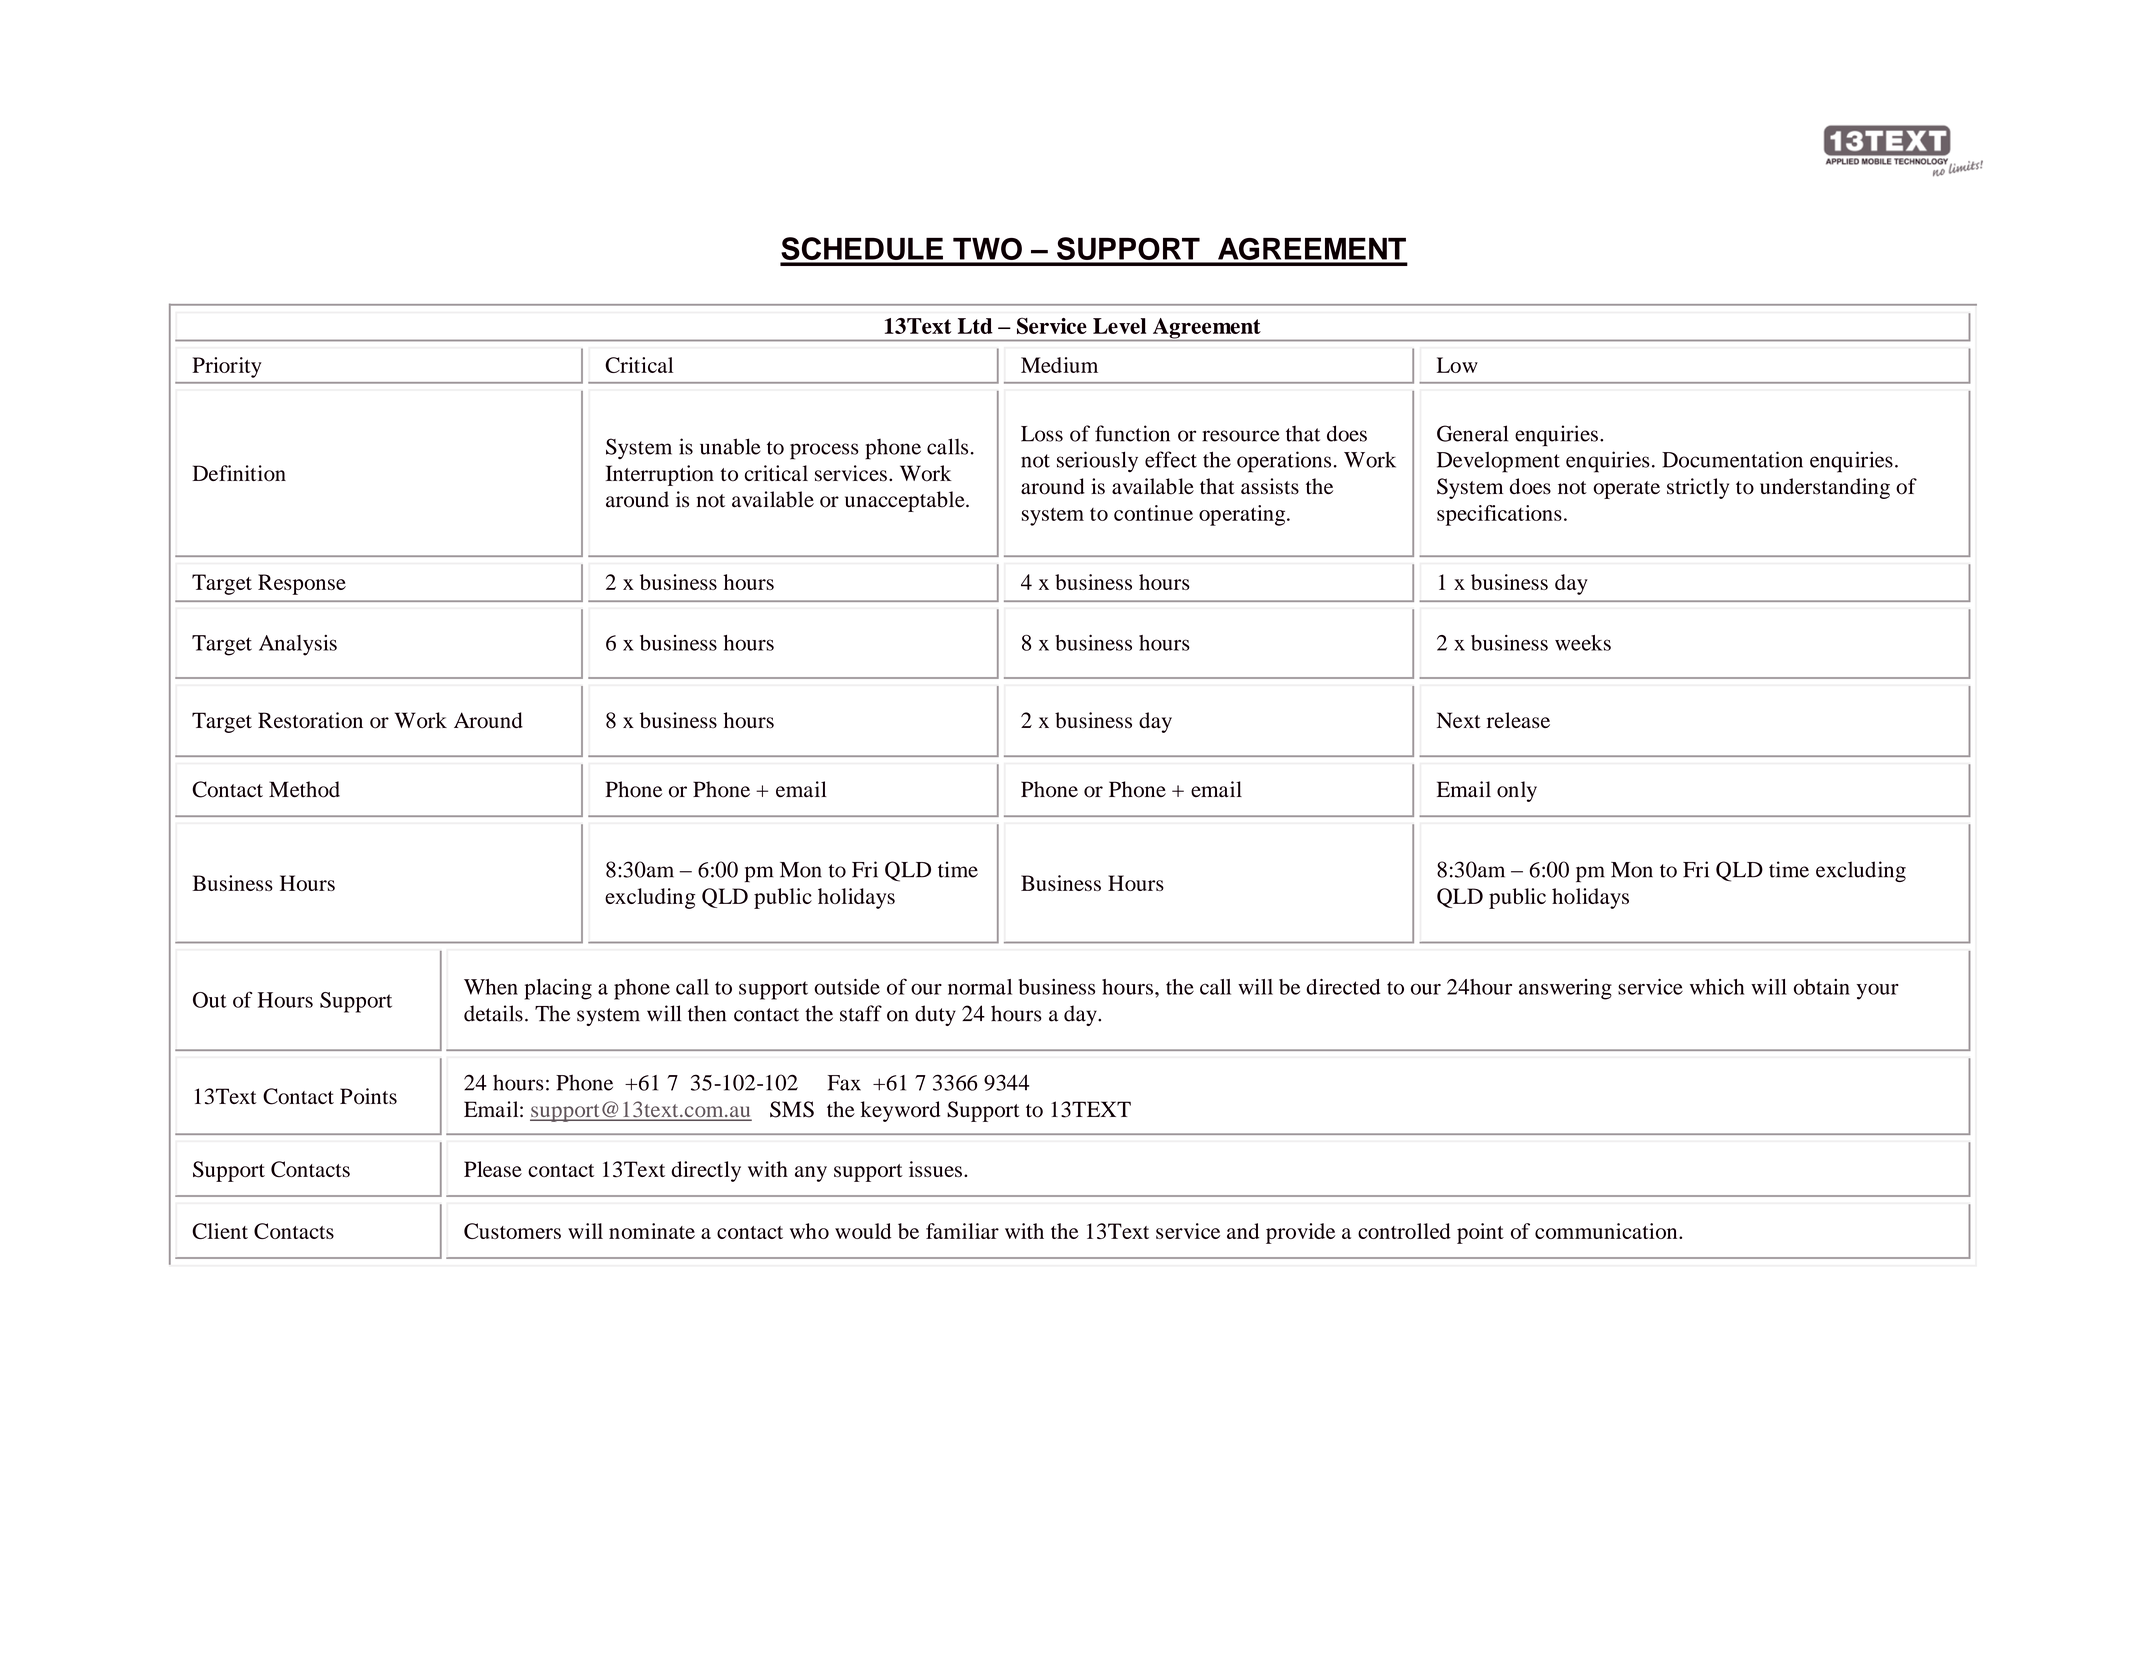  What do you see at coordinates (1459, 720) in the image?
I see `Next` at bounding box center [1459, 720].
